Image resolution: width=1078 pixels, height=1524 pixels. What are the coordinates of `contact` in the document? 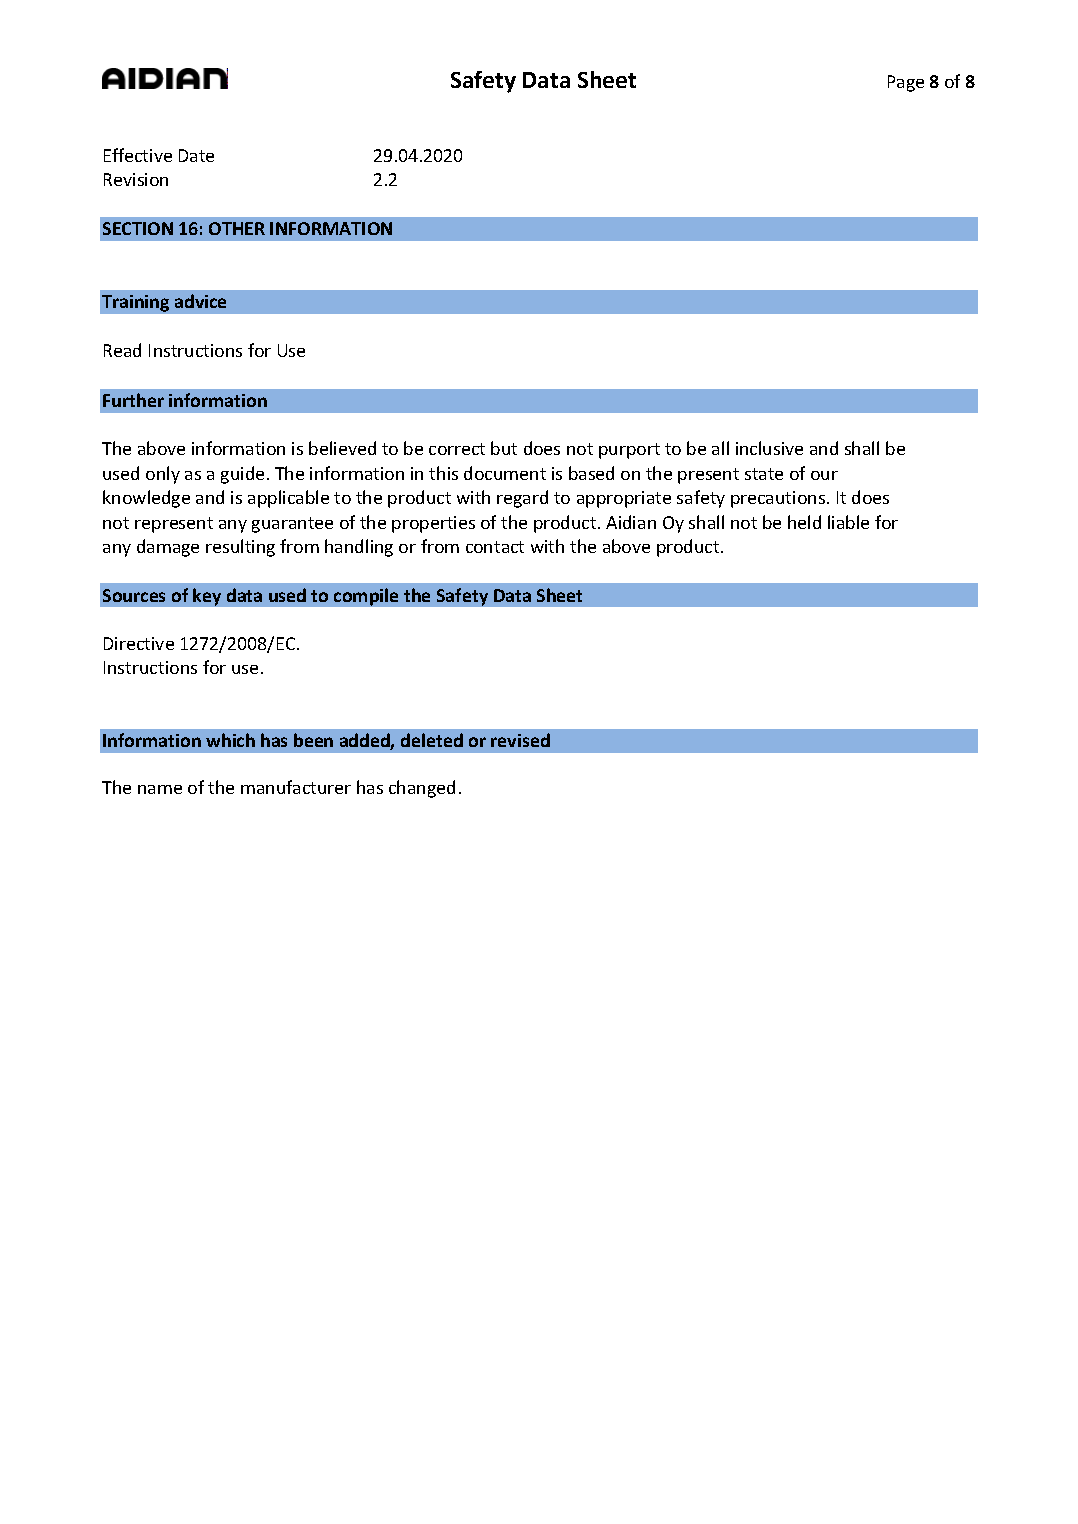 It's located at (495, 547).
